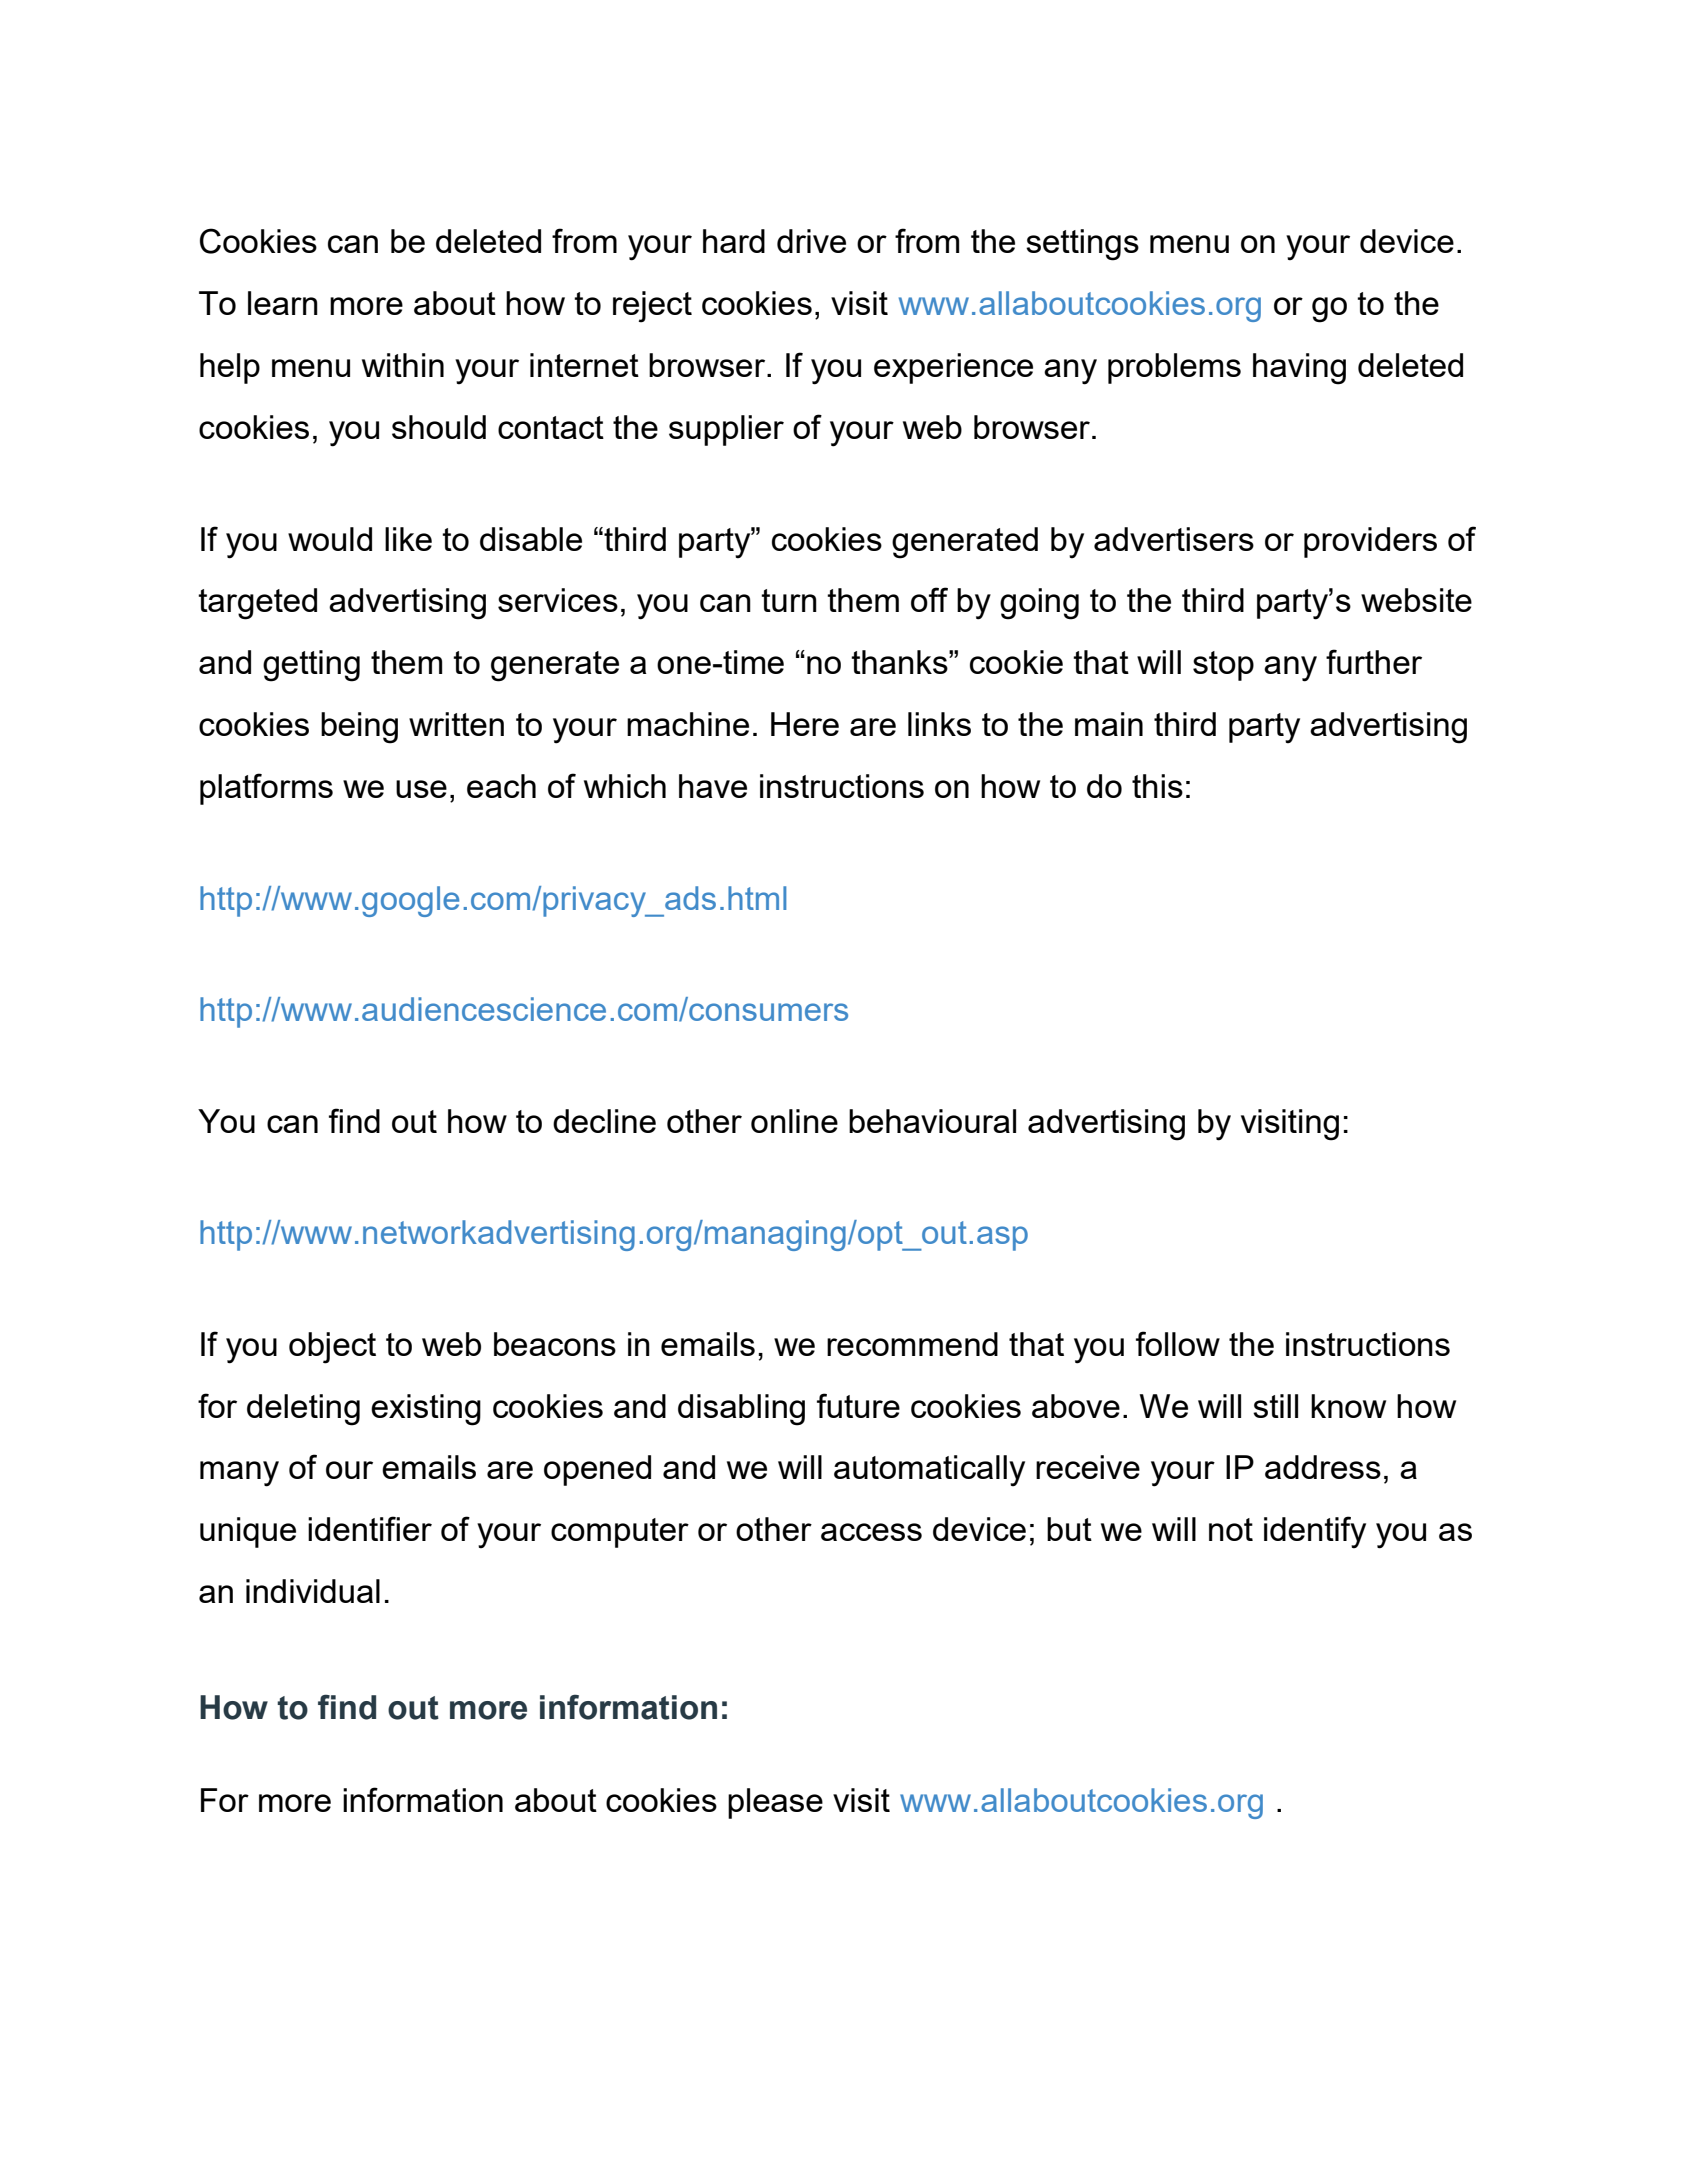  Describe the element at coordinates (1315, 1532) in the page. I see `identify` at that location.
